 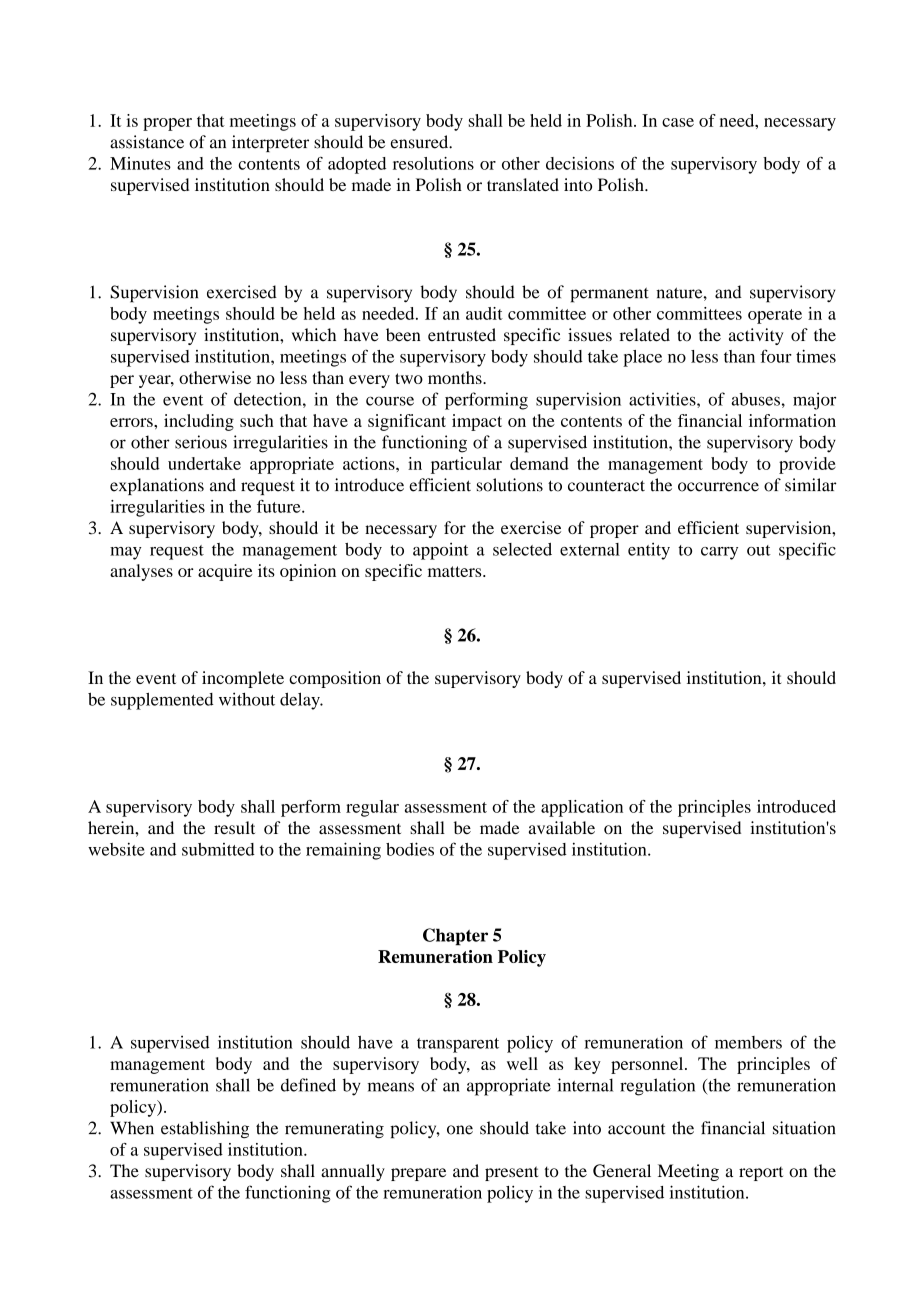 What do you see at coordinates (466, 465) in the document?
I see `particular` at bounding box center [466, 465].
